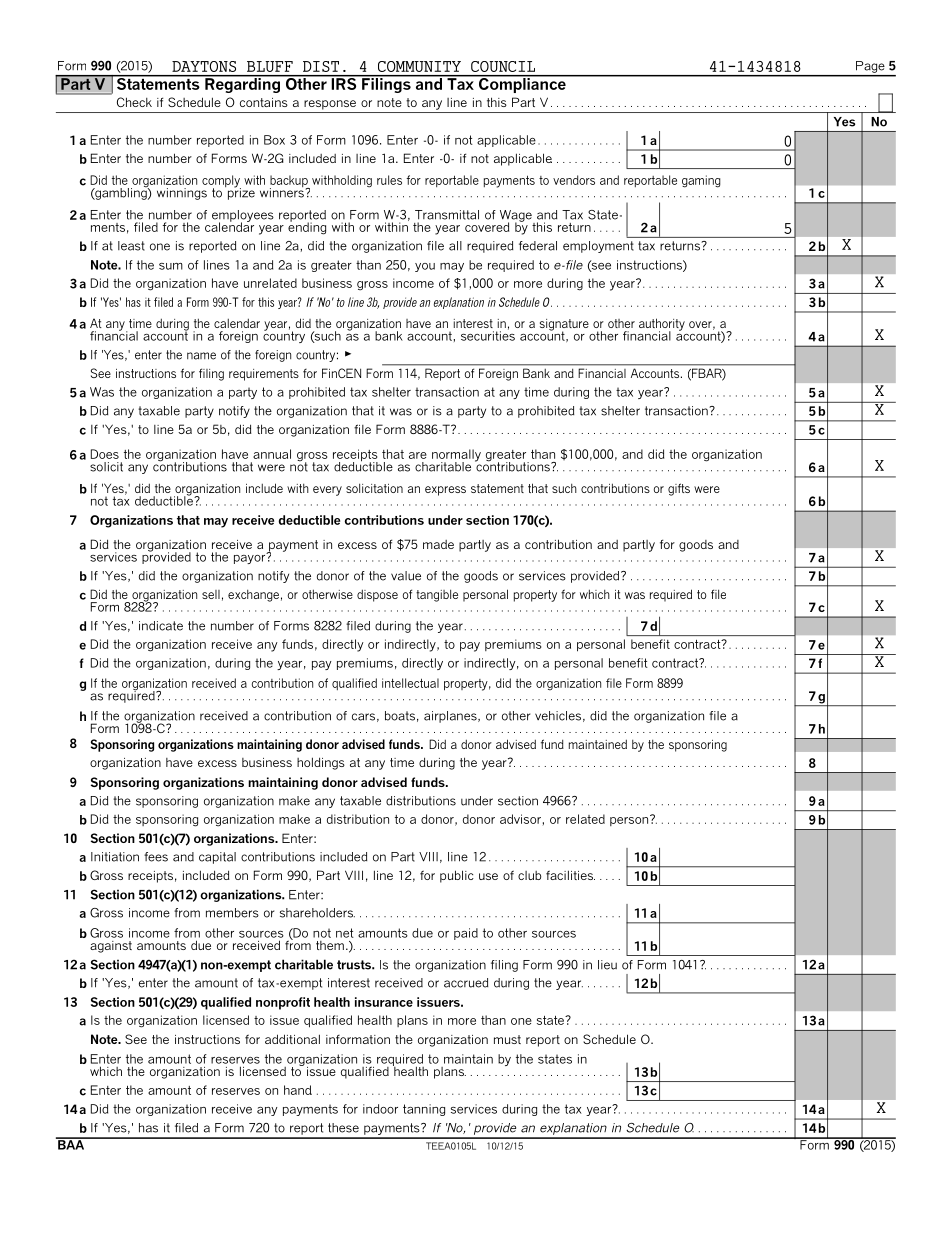 Image resolution: width=952 pixels, height=1233 pixels. I want to click on indoor, so click(380, 1109).
